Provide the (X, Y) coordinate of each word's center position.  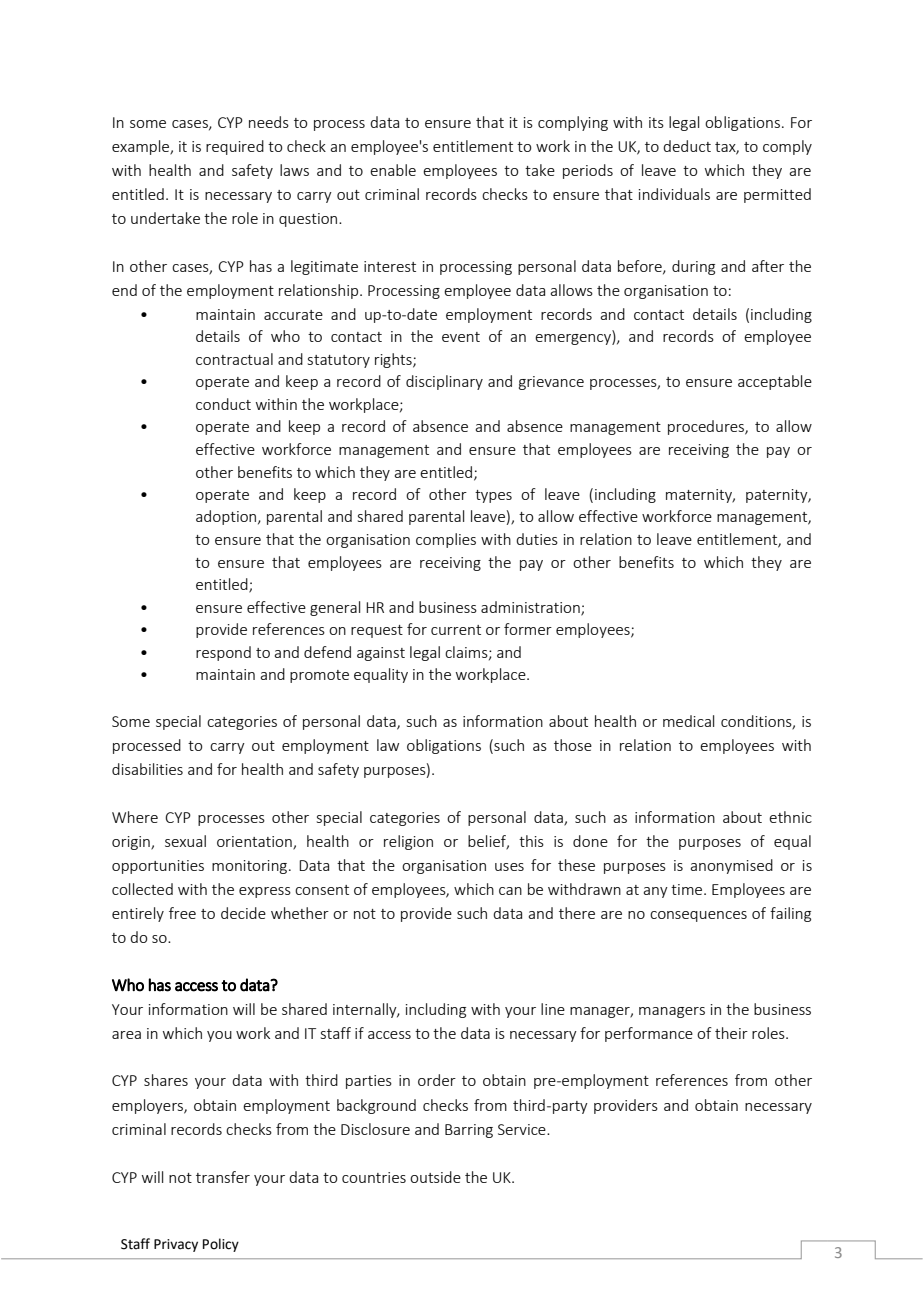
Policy (221, 1245)
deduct (687, 146)
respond (223, 653)
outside (435, 1177)
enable (393, 170)
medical (688, 721)
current (456, 630)
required (235, 147)
